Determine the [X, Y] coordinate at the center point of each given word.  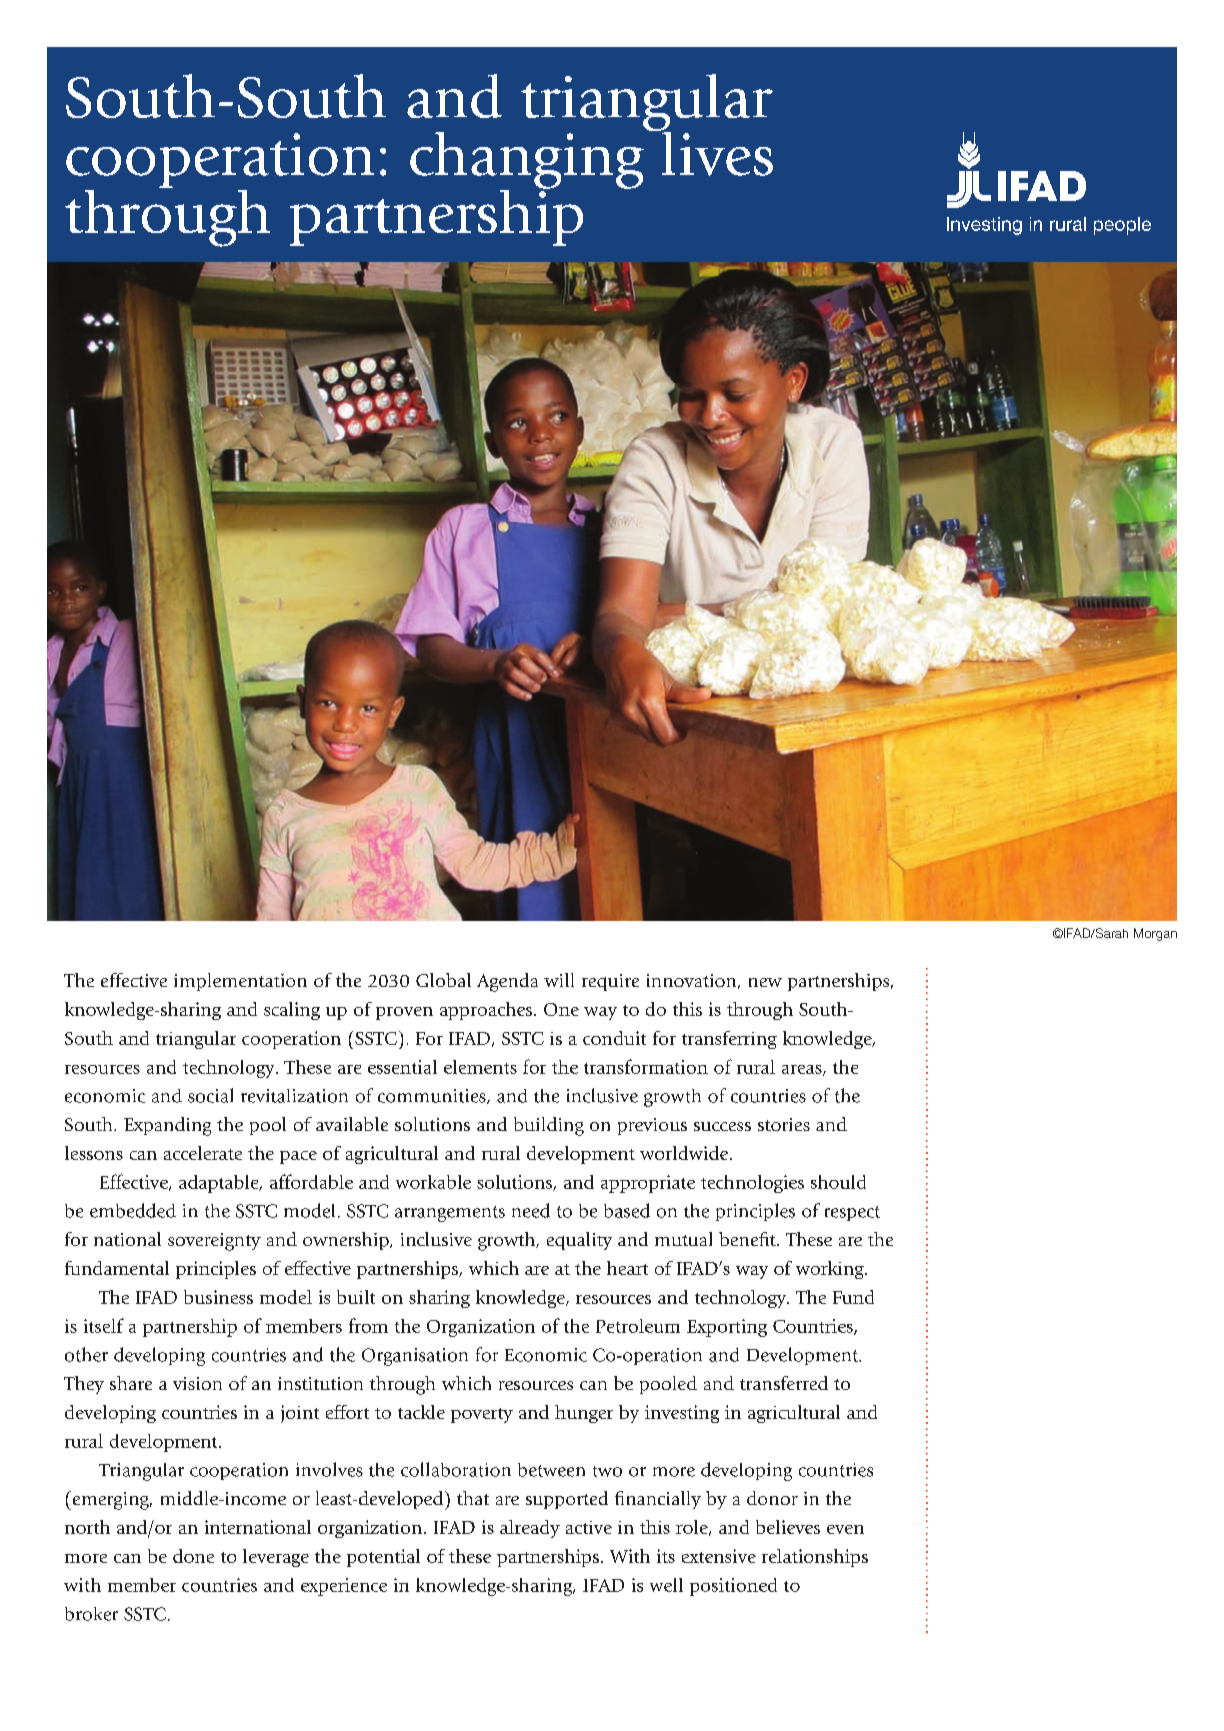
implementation [240, 982]
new [765, 982]
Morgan [1155, 934]
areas [803, 1070]
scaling [292, 1011]
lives [716, 152]
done [193, 1556]
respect [852, 1213]
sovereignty [214, 1242]
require [610, 982]
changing [527, 161]
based [627, 1210]
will [559, 980]
